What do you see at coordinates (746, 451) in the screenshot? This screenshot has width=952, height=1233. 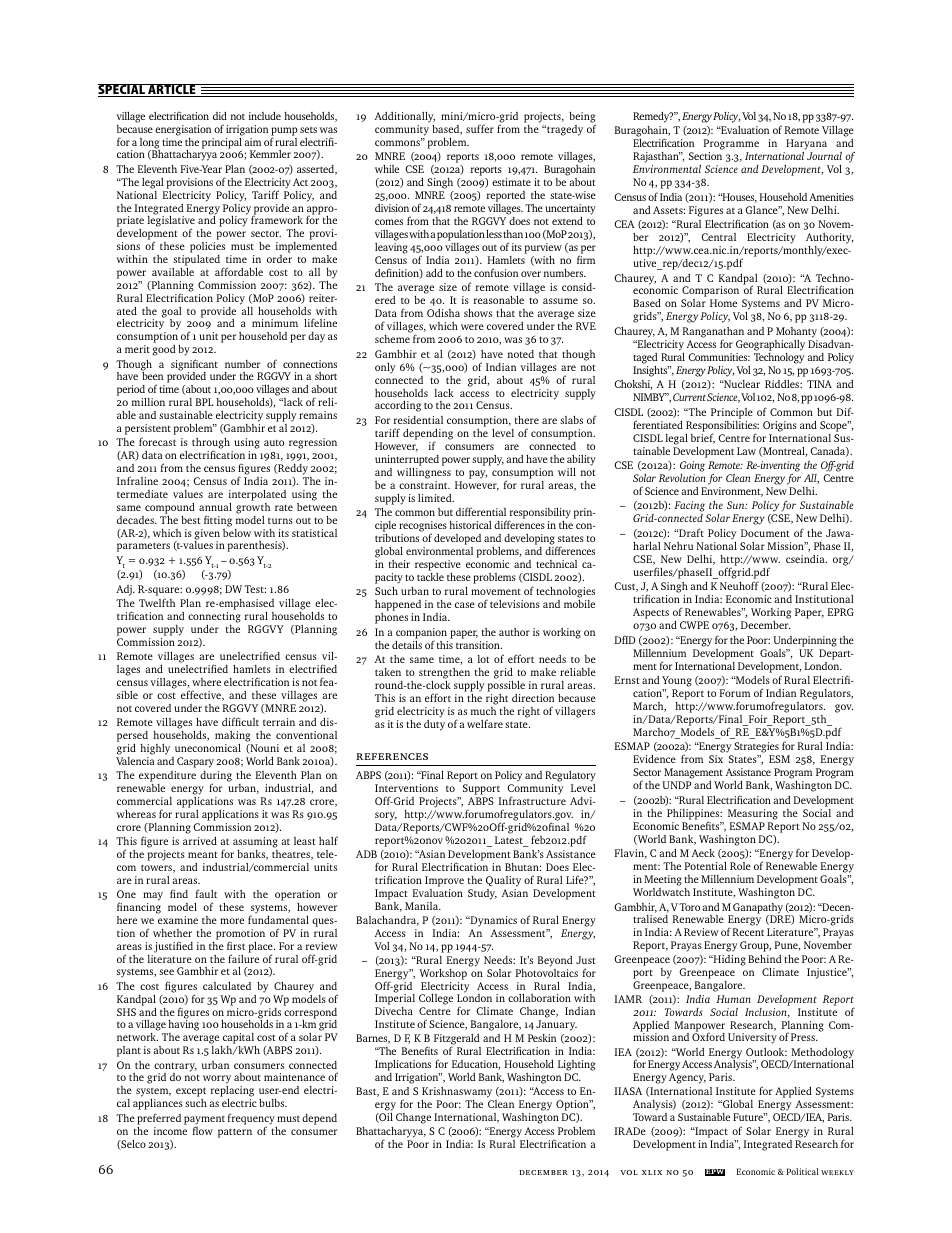 I see `Law` at bounding box center [746, 451].
